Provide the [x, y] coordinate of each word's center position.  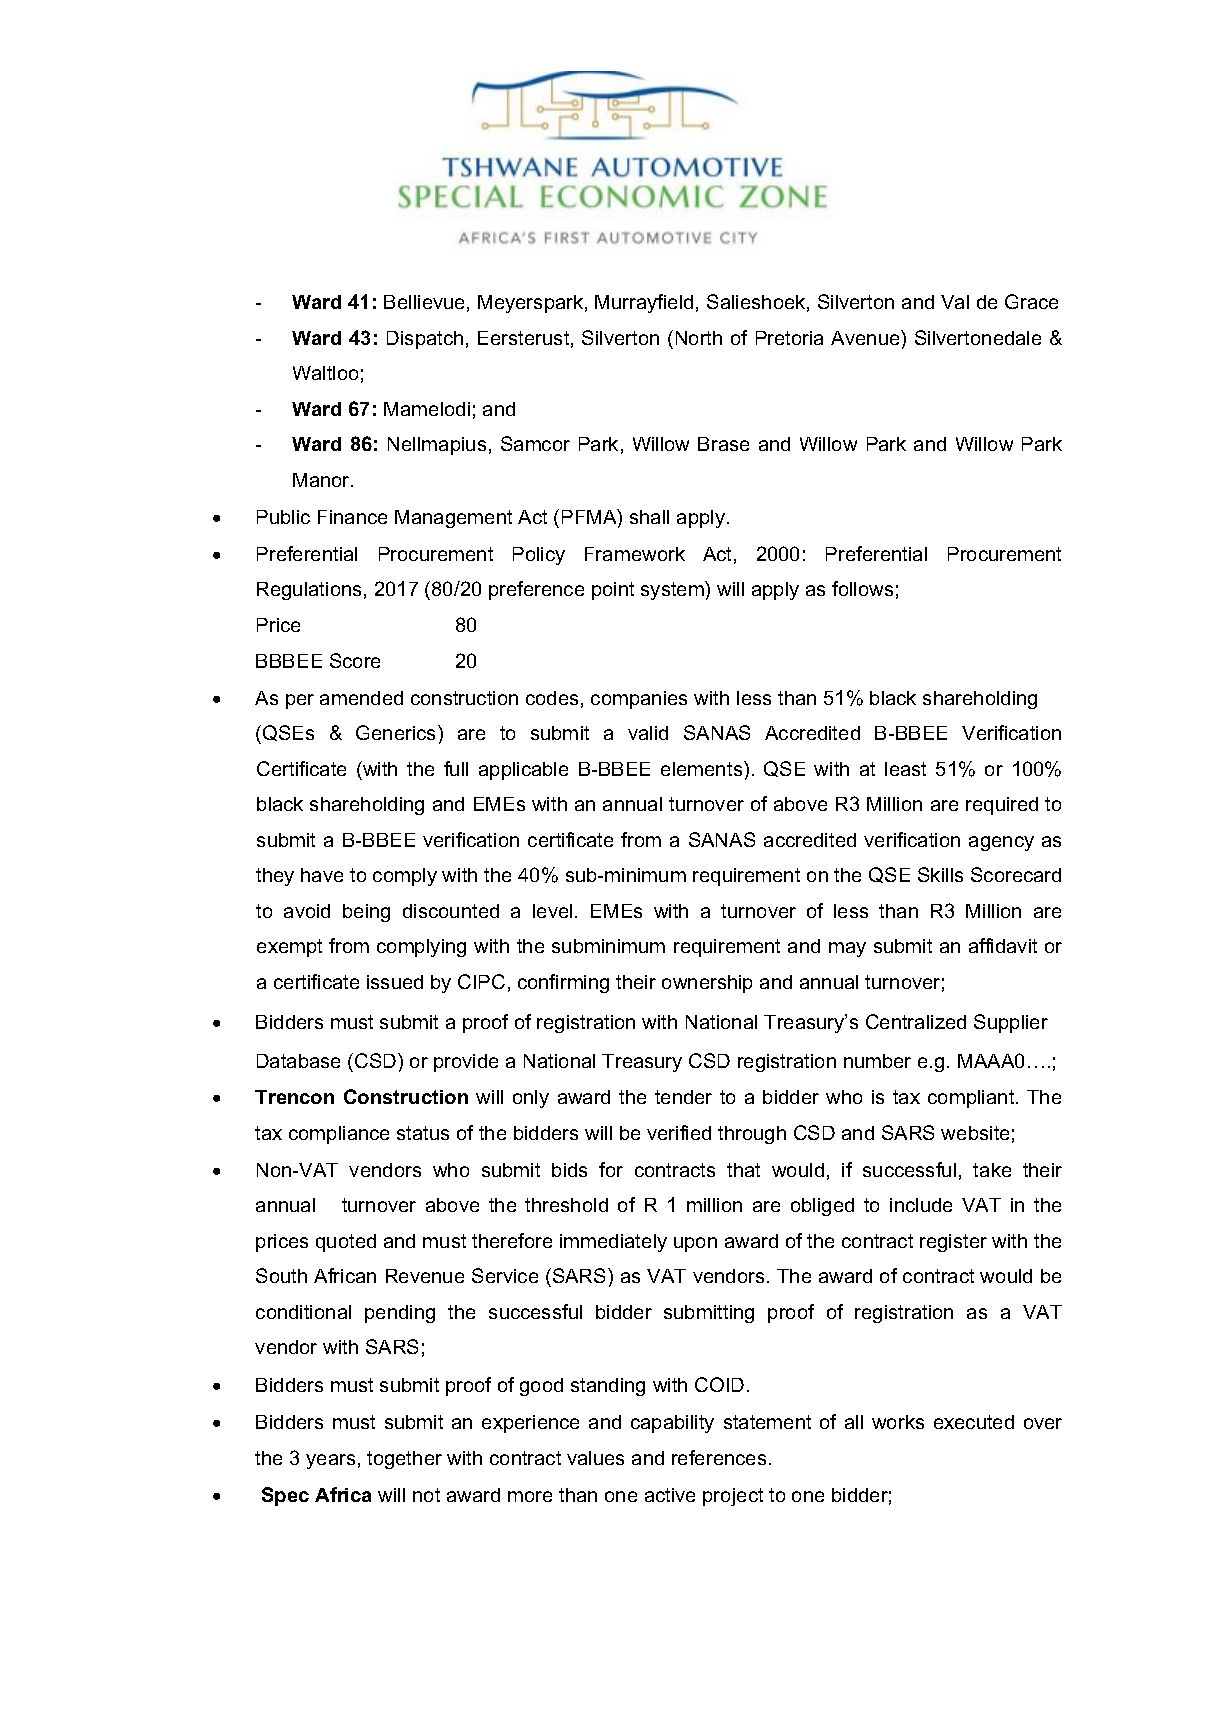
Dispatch [425, 340]
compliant [972, 1099]
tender [683, 1097]
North [699, 338]
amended [361, 698]
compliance [339, 1135]
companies [639, 700]
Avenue [866, 337]
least [905, 769]
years [330, 1461]
